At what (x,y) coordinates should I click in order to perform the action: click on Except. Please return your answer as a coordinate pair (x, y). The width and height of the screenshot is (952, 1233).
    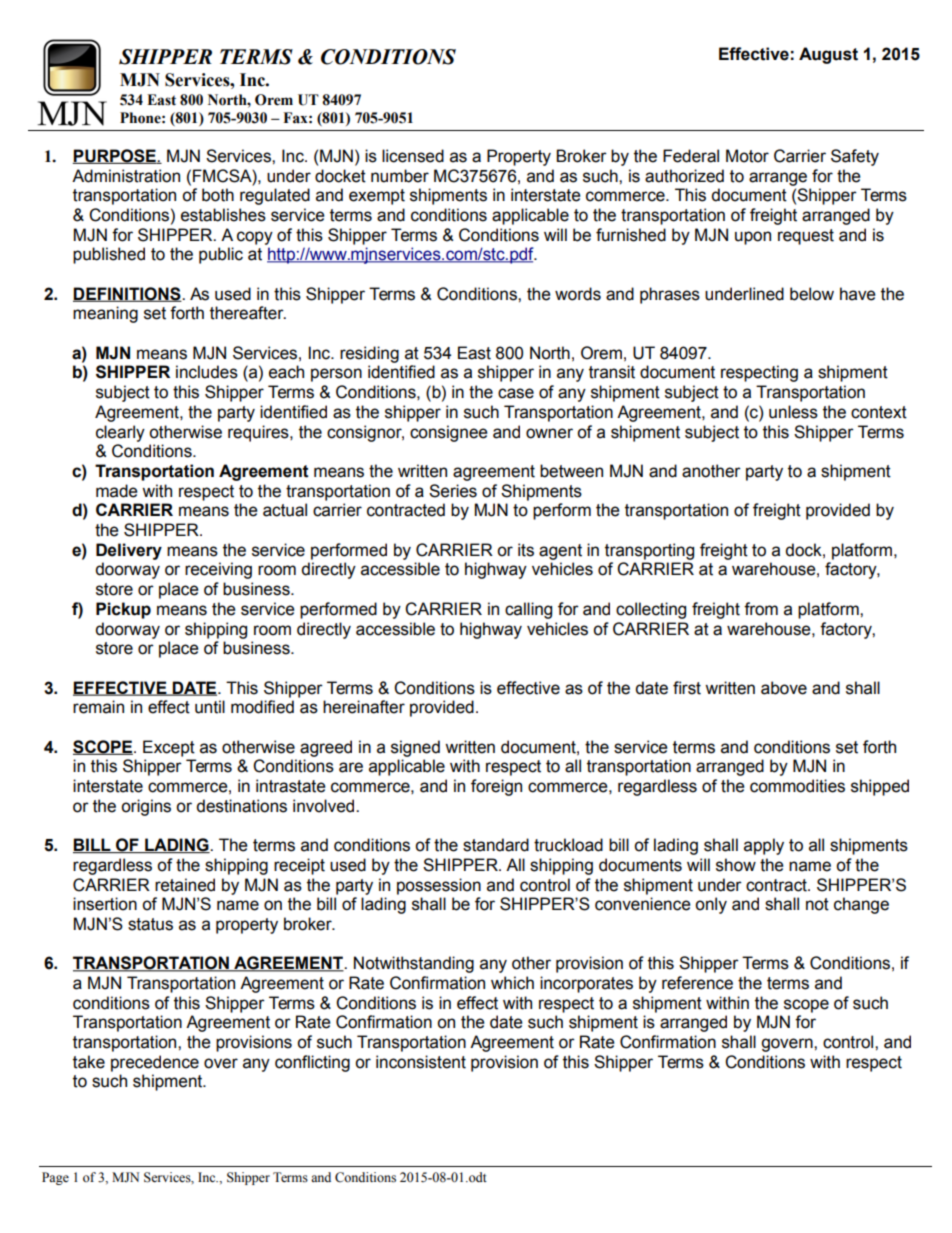
    Looking at the image, I should click on (169, 748).
